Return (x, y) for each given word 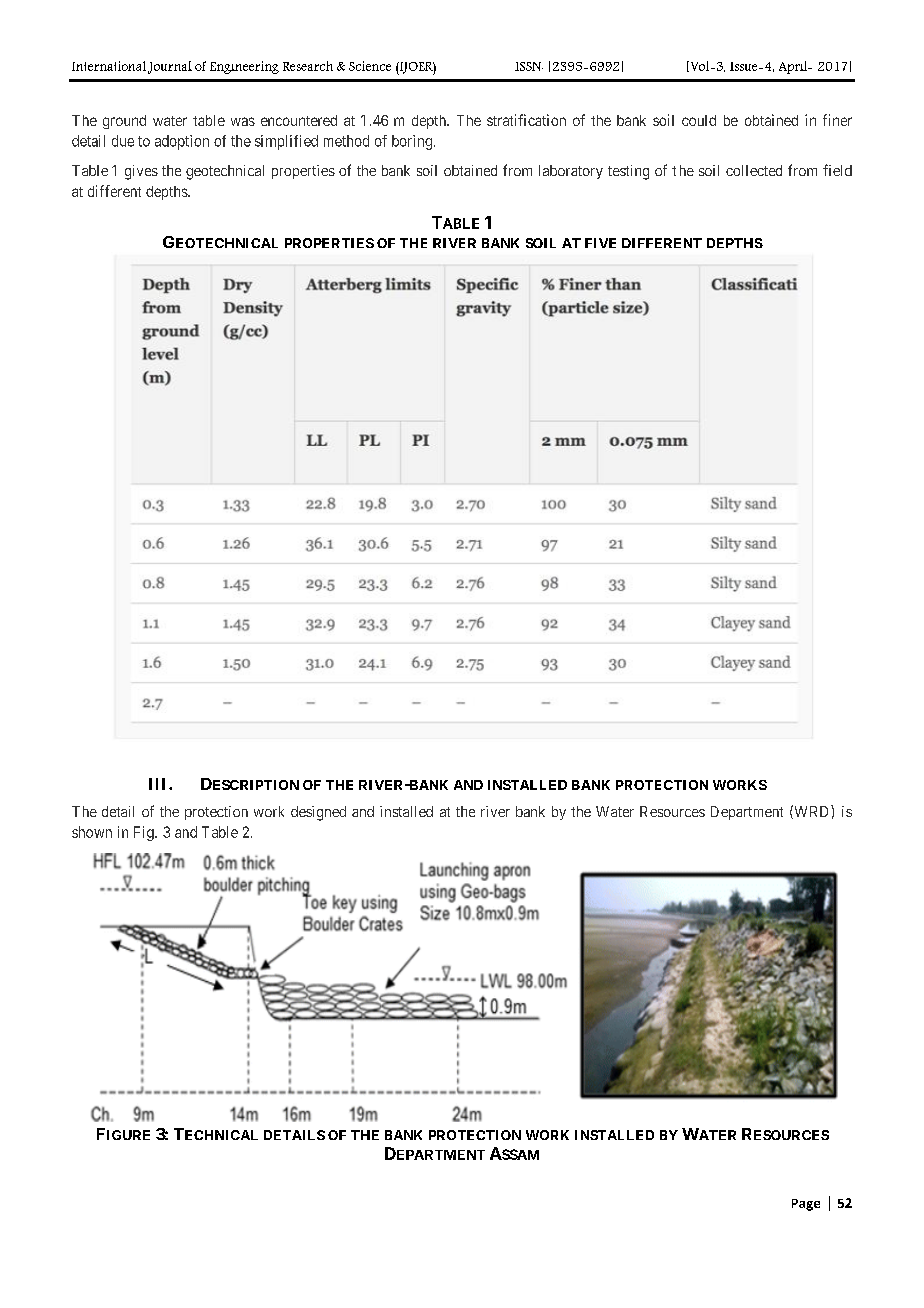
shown (92, 832)
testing (628, 172)
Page (806, 1205)
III (159, 784)
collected (754, 170)
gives (141, 172)
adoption (182, 142)
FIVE (600, 243)
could (699, 120)
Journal (170, 67)
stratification (526, 120)
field (837, 170)
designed (318, 813)
